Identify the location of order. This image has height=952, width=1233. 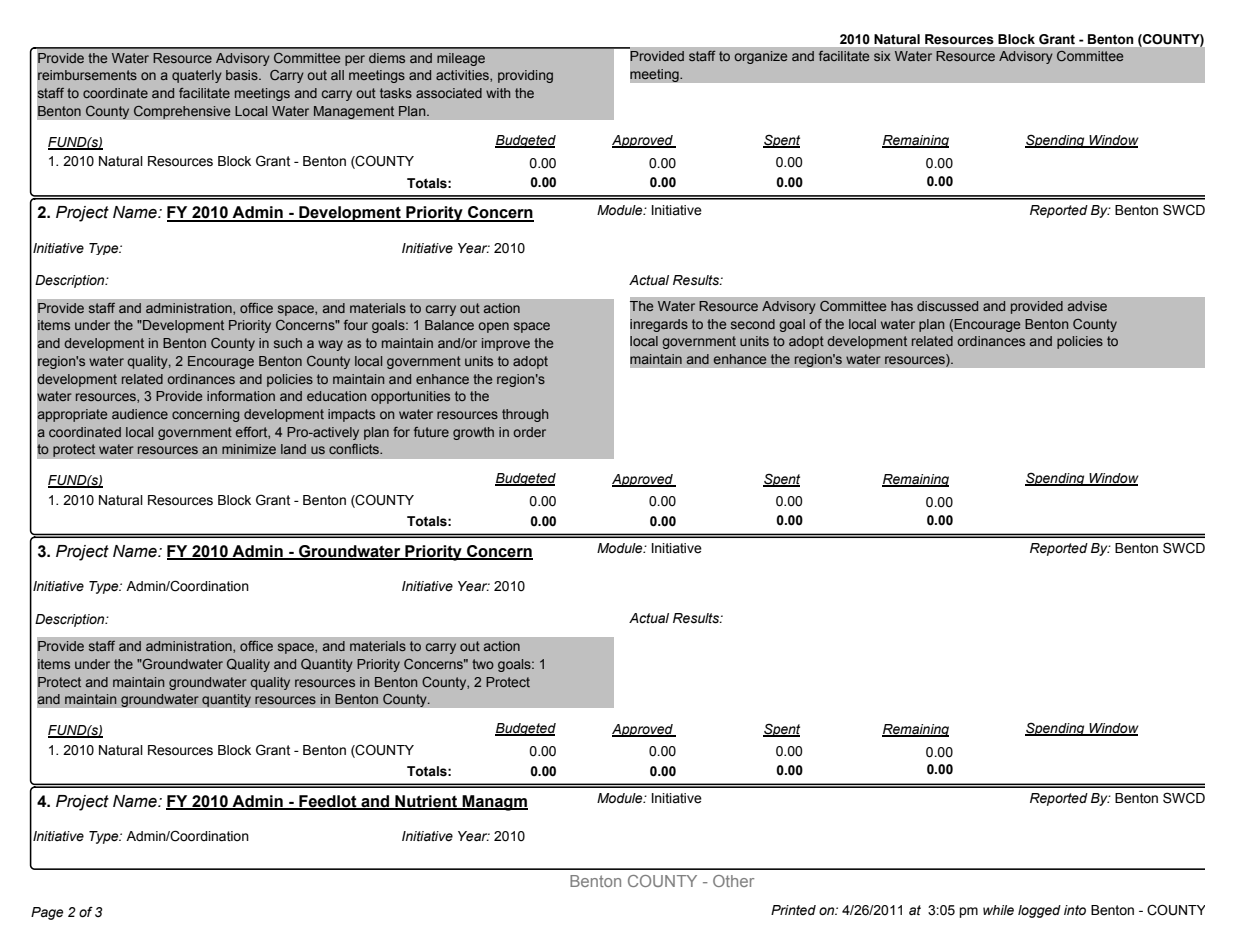
(529, 432).
